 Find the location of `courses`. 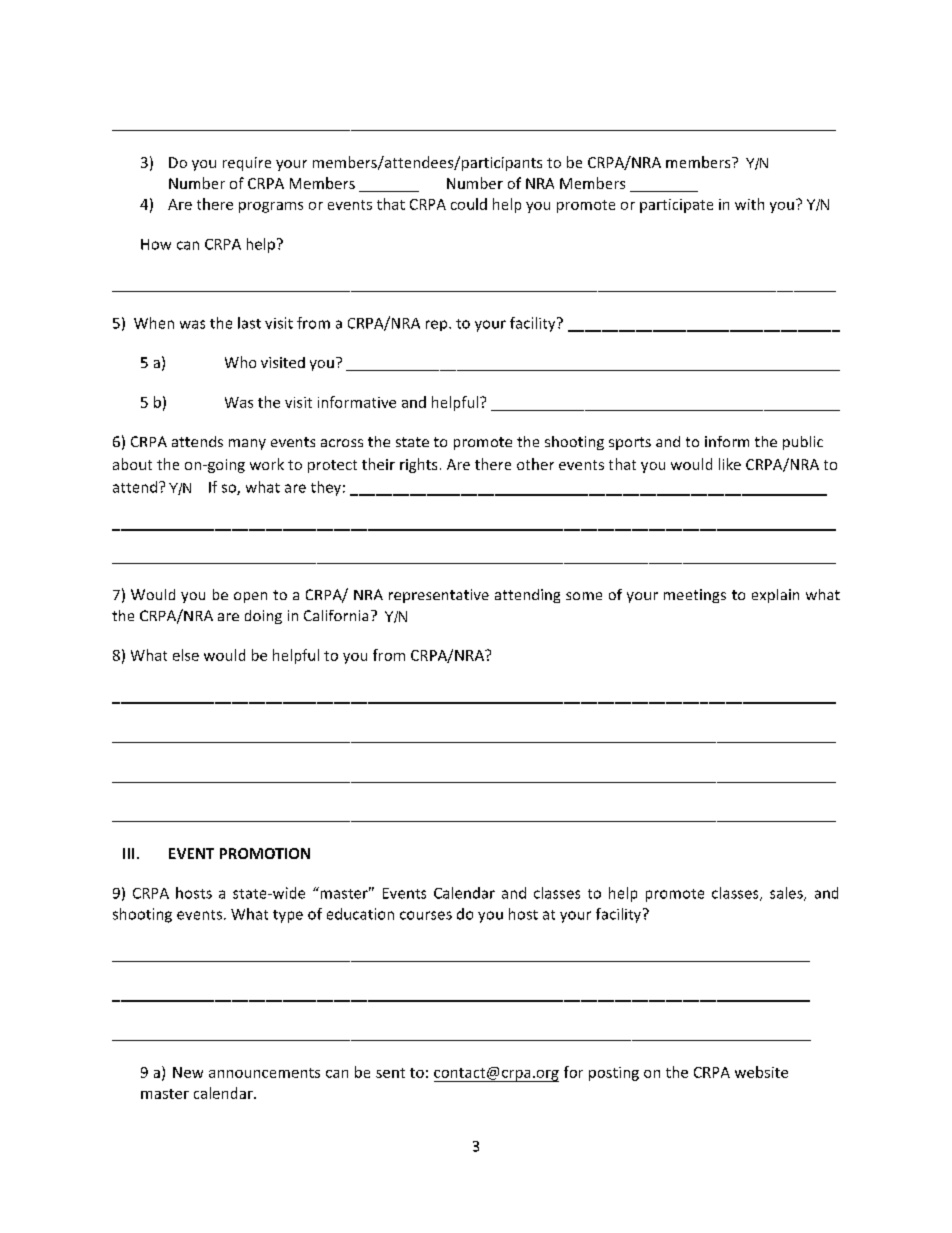

courses is located at coordinates (426, 915).
